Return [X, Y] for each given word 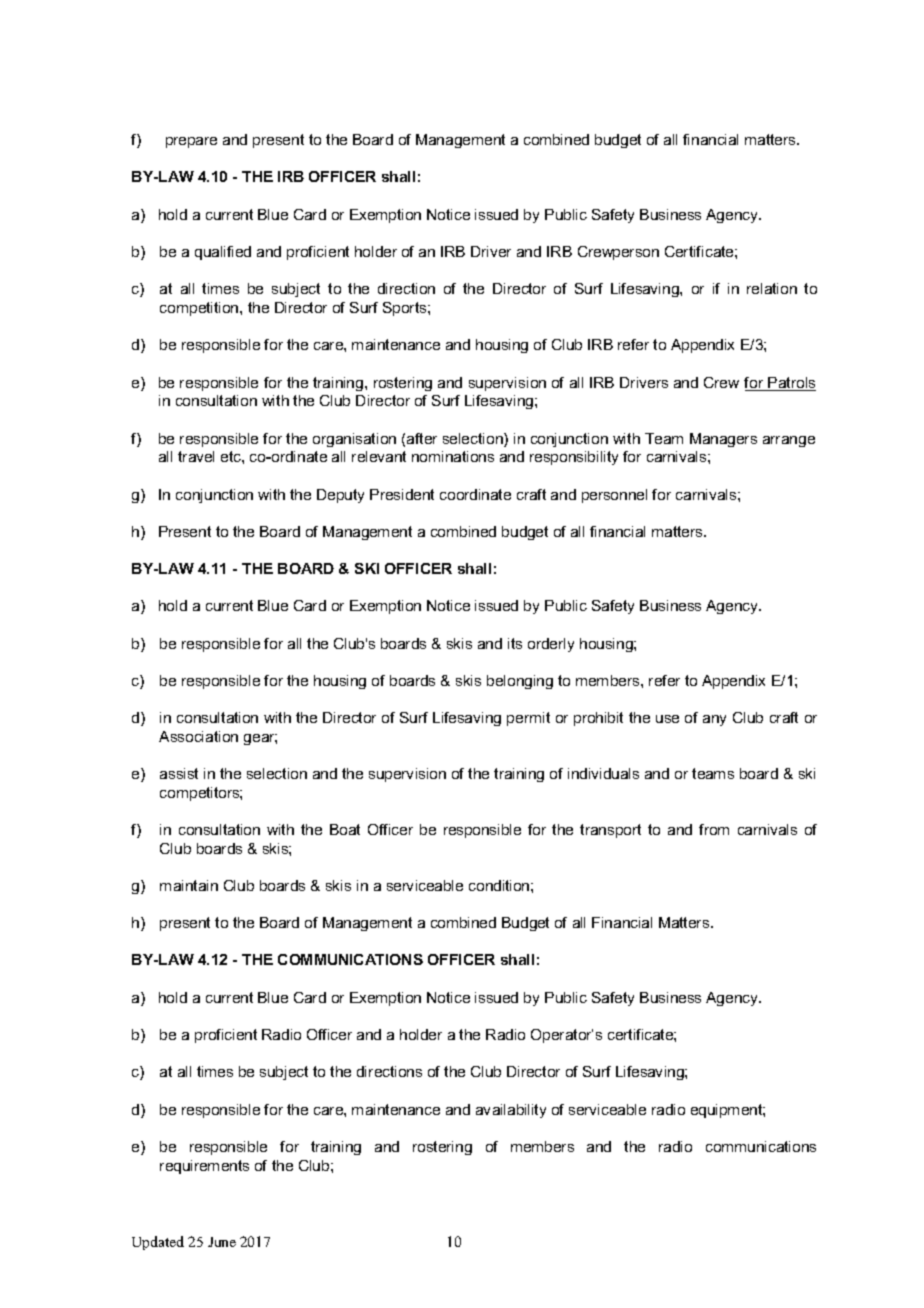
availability [511, 1111]
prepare [191, 142]
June [222, 1242]
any [714, 720]
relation [772, 288]
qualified [223, 253]
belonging [520, 682]
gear [260, 739]
